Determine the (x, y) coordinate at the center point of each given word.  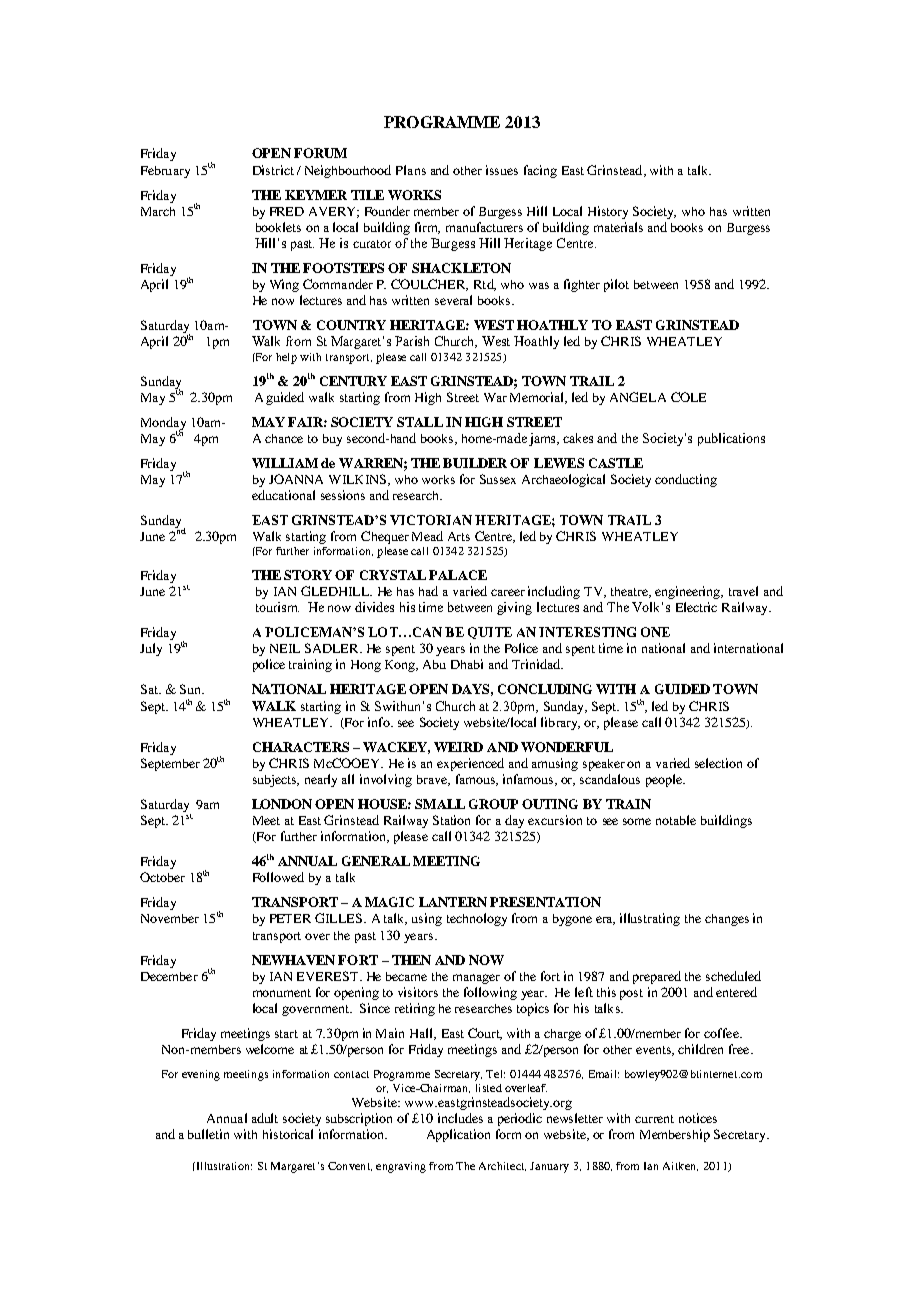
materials (618, 227)
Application (458, 1135)
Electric (696, 607)
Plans (411, 170)
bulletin (208, 1134)
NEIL (285, 648)
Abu (434, 664)
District (273, 170)
